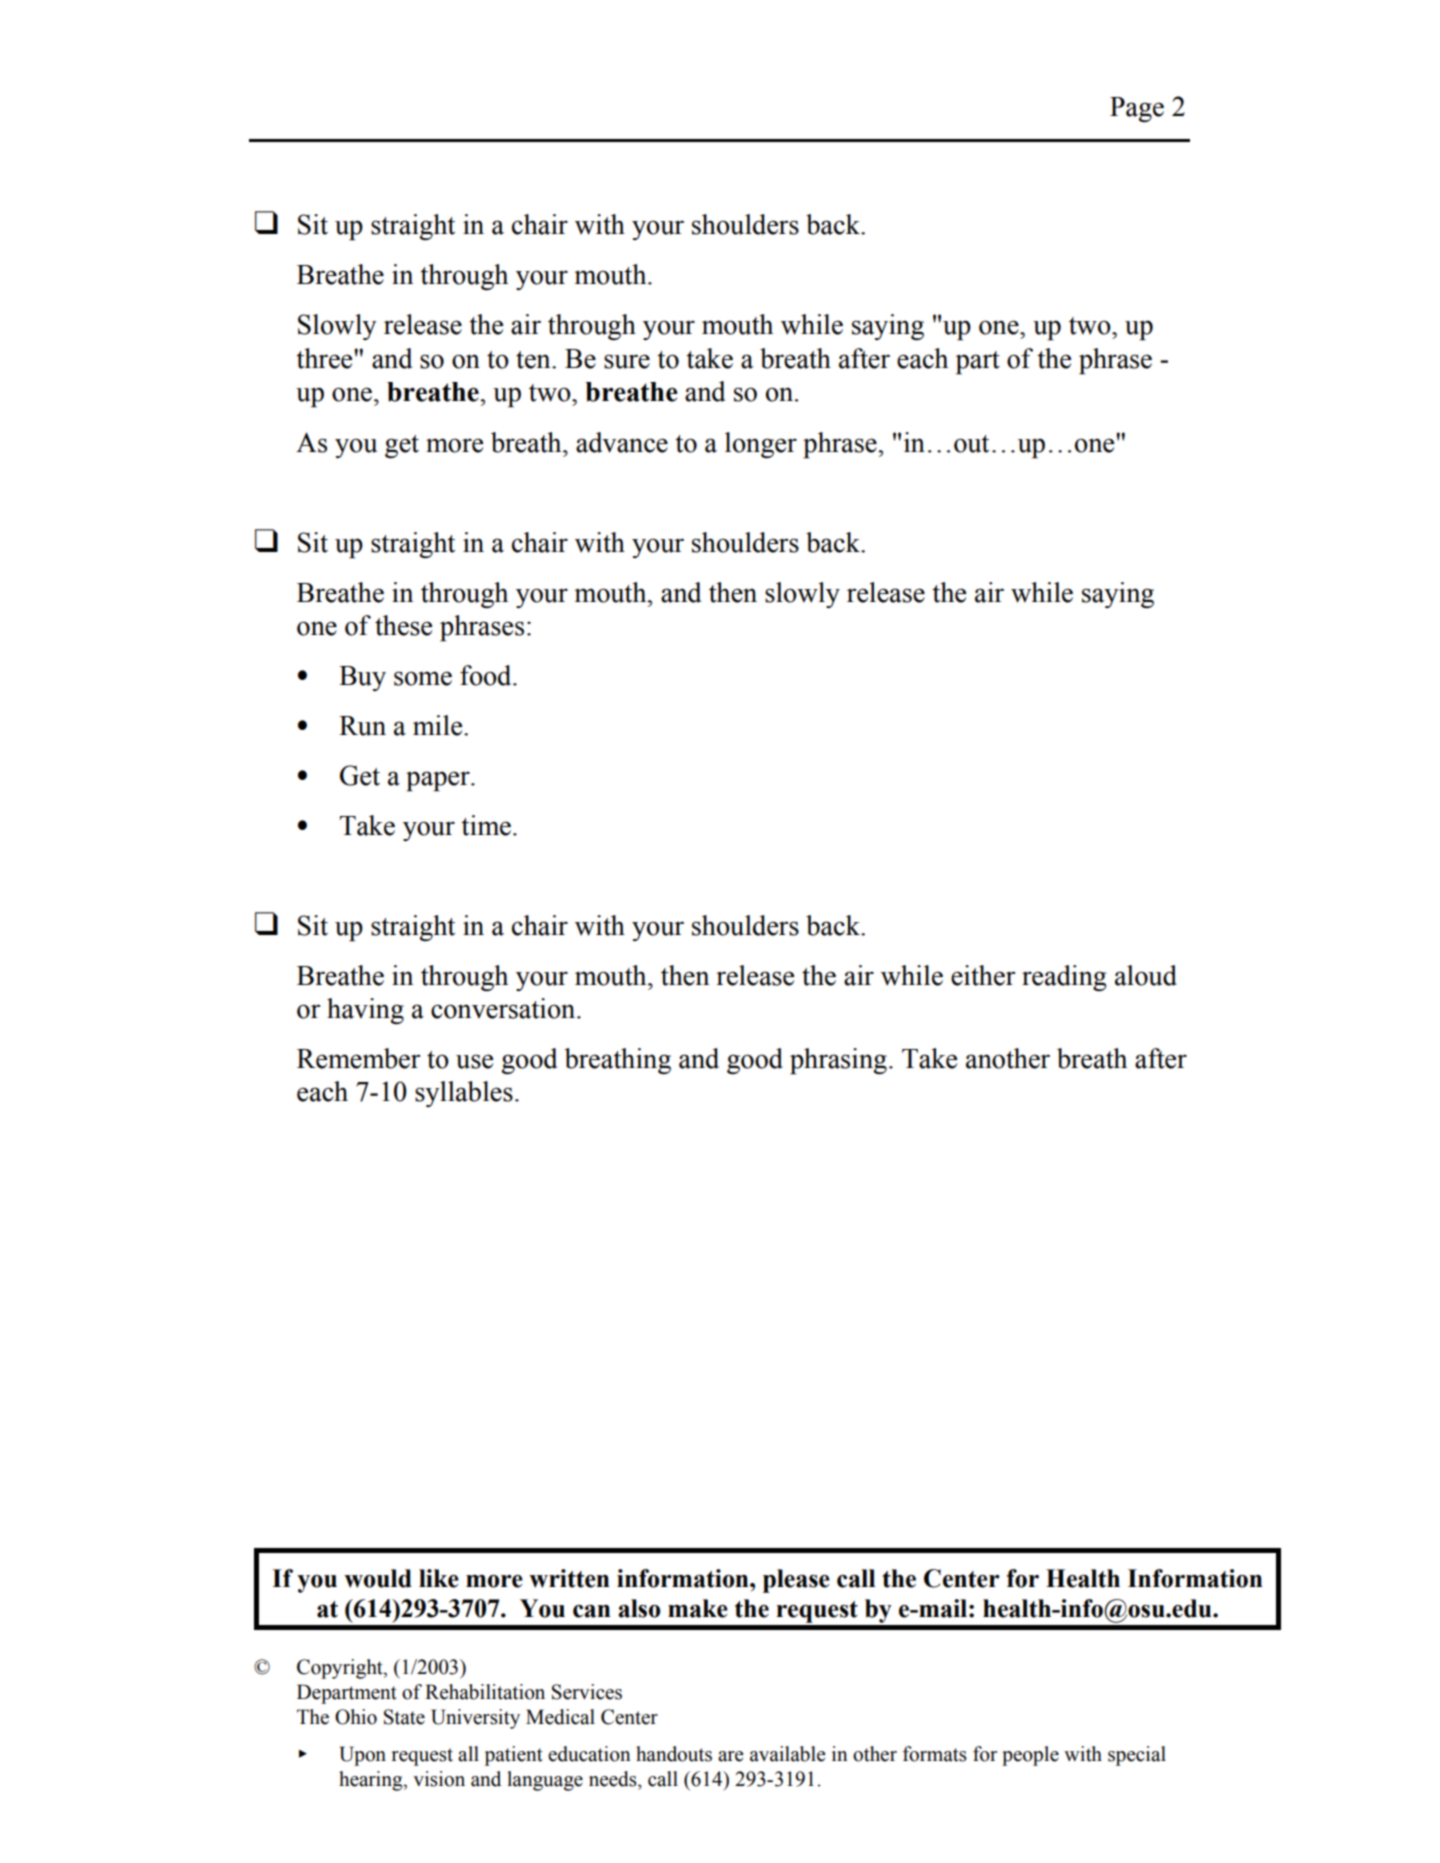  What do you see at coordinates (404, 1717) in the image?
I see `State` at bounding box center [404, 1717].
